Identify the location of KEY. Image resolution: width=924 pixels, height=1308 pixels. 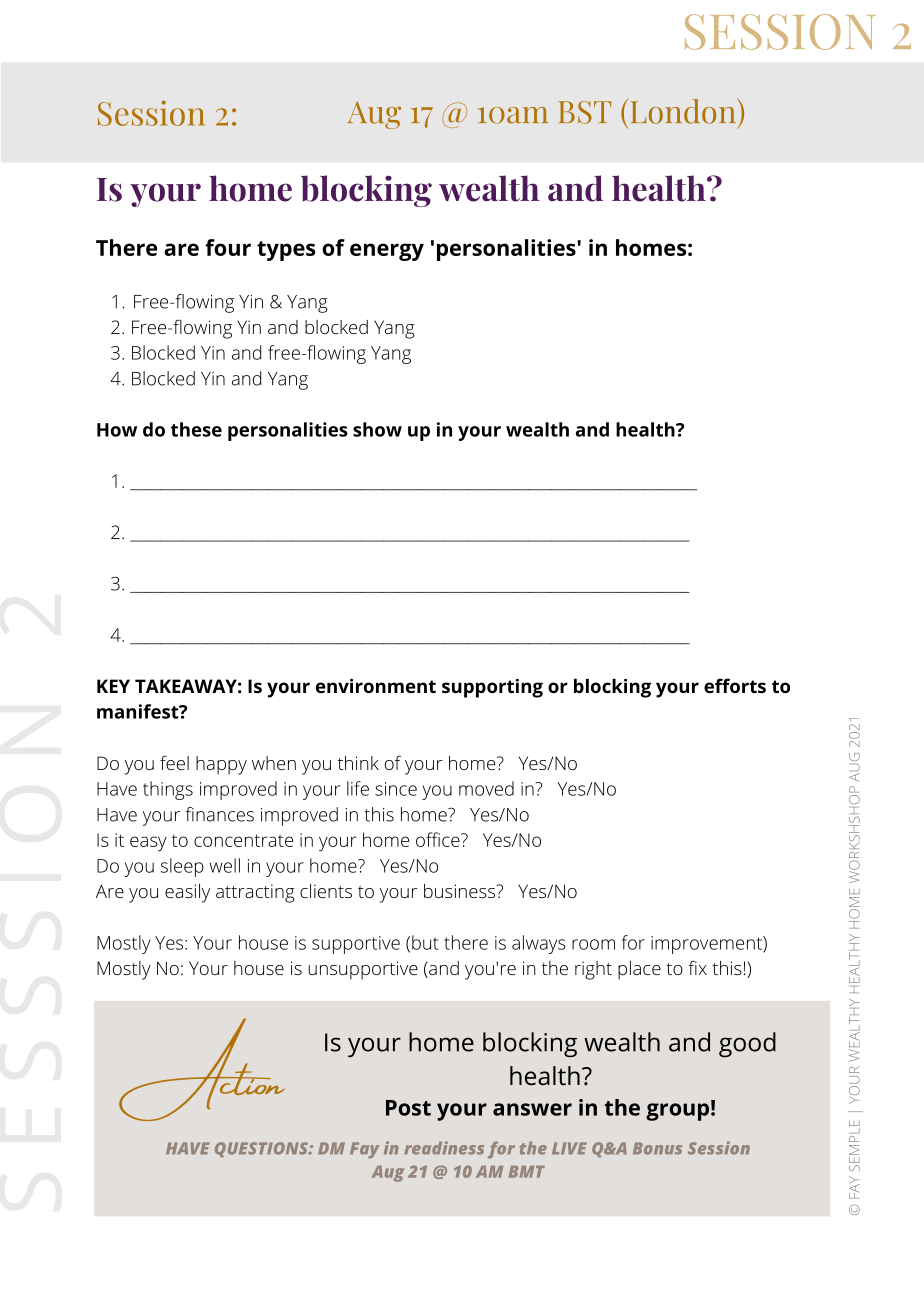
(113, 686).
